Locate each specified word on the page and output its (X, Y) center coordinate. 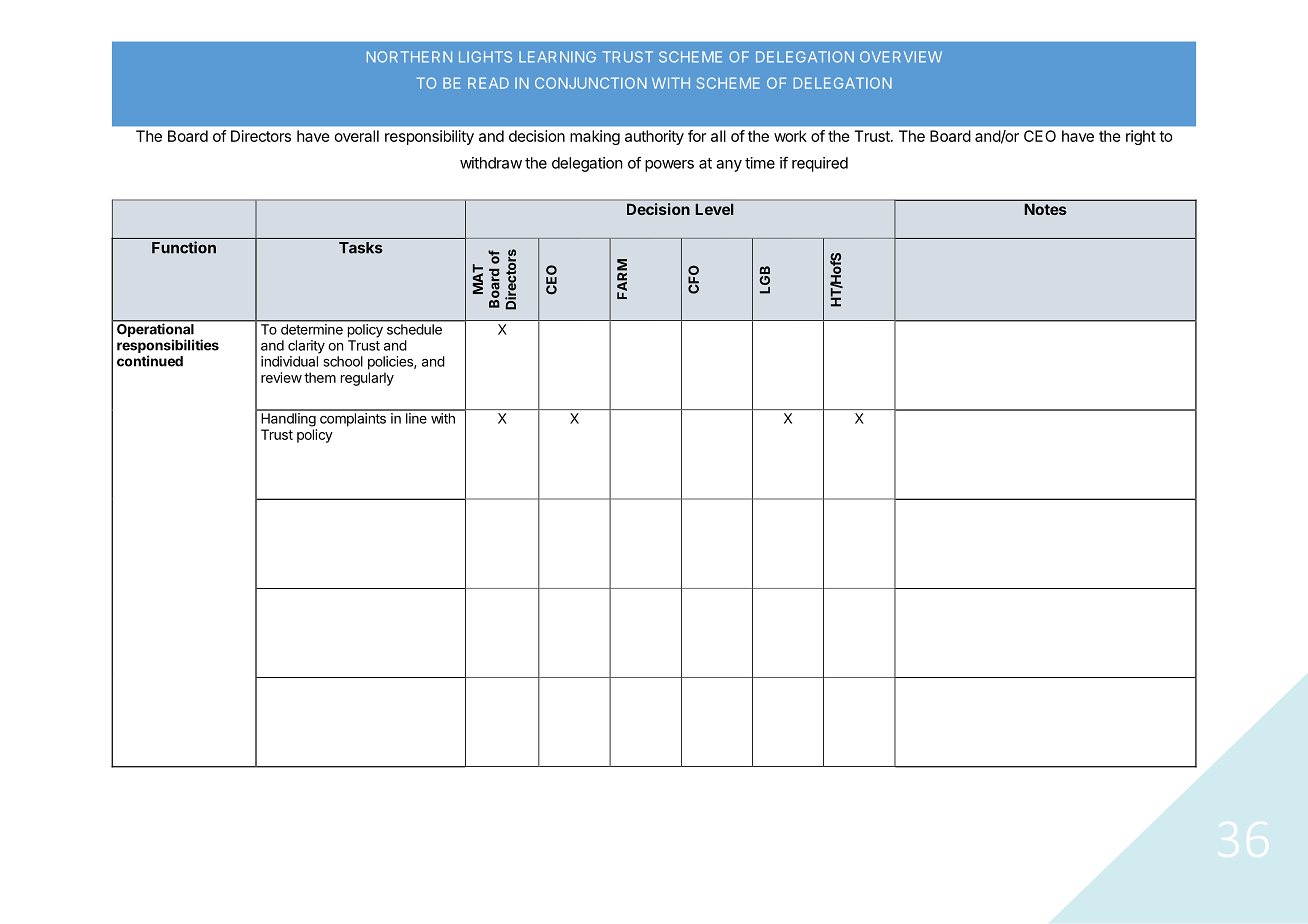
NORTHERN (409, 57)
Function (184, 247)
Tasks (361, 248)
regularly (367, 379)
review (281, 377)
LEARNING (557, 57)
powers (669, 166)
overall (357, 136)
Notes (1045, 209)
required (820, 164)
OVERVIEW (901, 57)
